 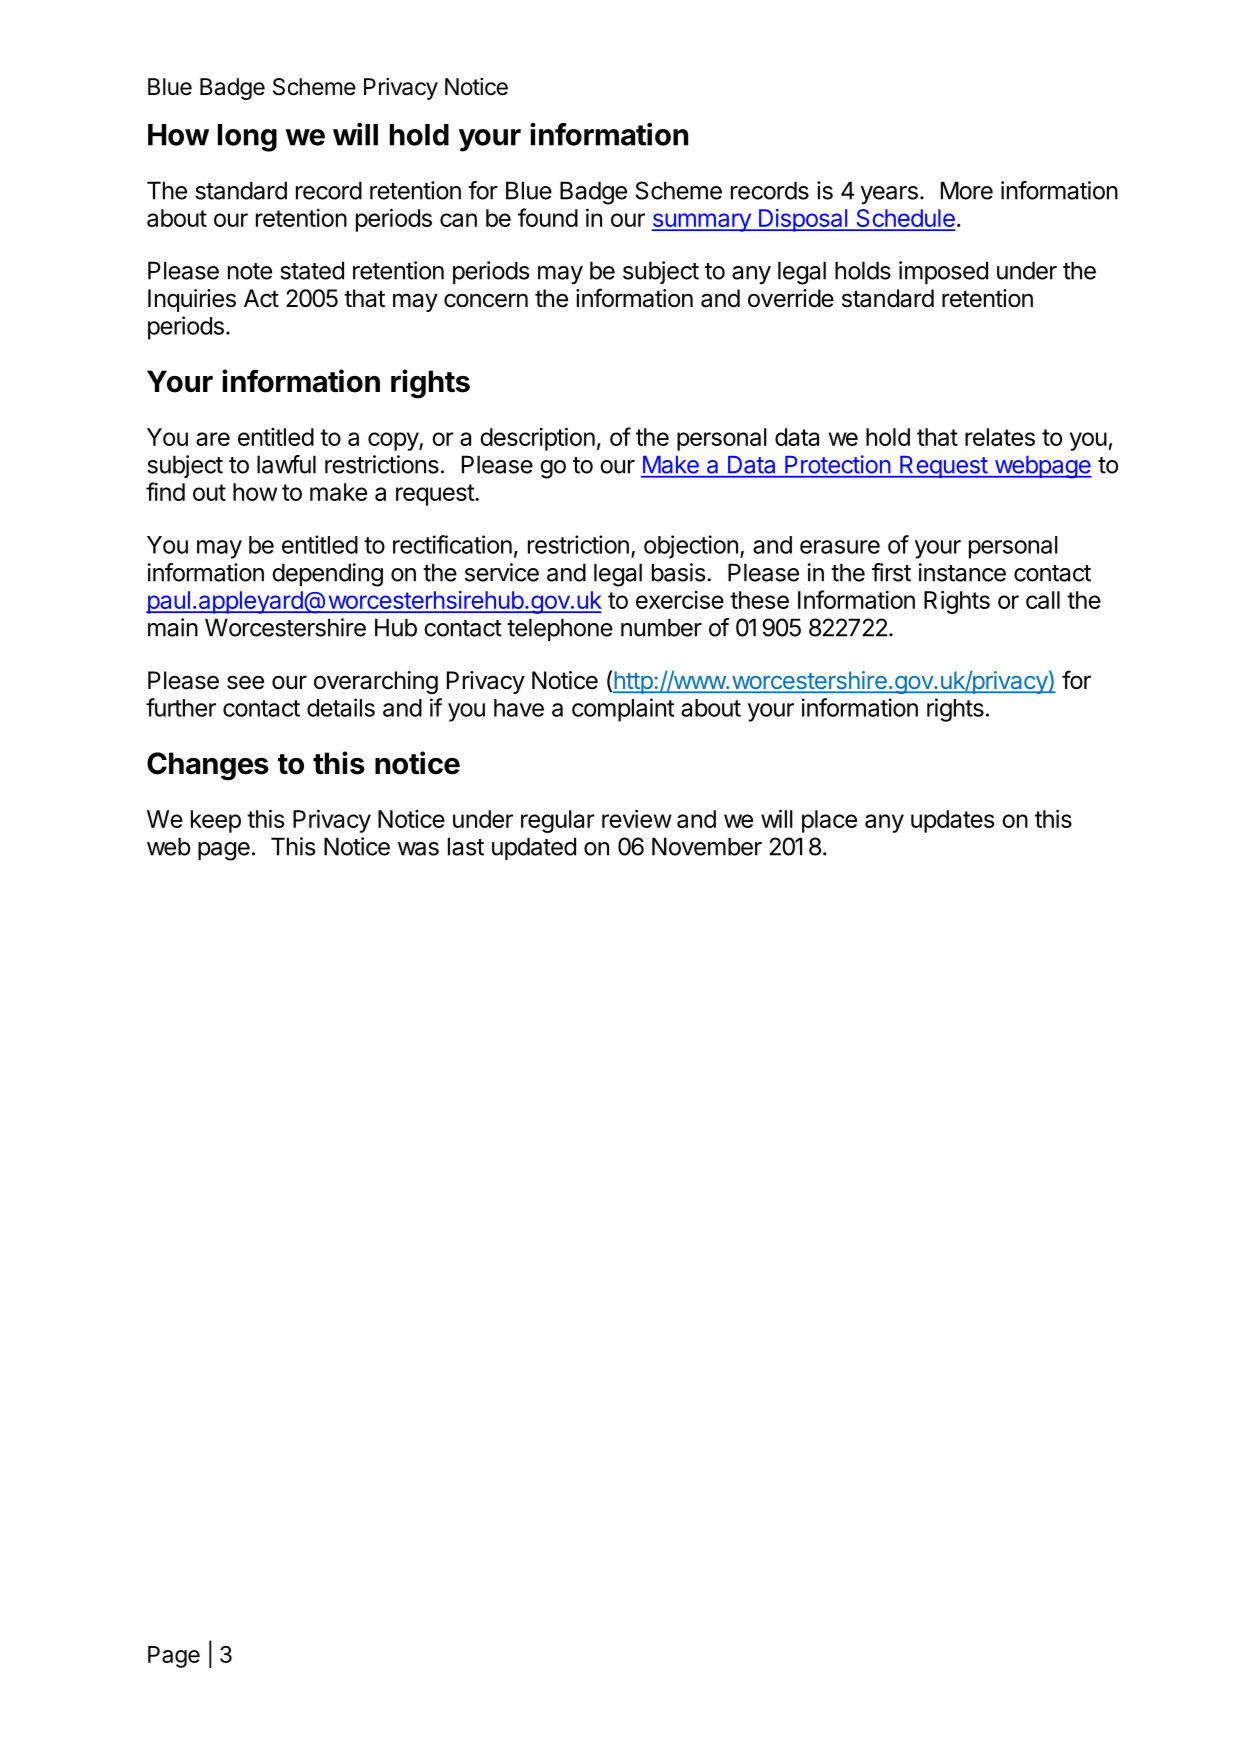 What do you see at coordinates (1043, 600) in the page?
I see `call` at bounding box center [1043, 600].
